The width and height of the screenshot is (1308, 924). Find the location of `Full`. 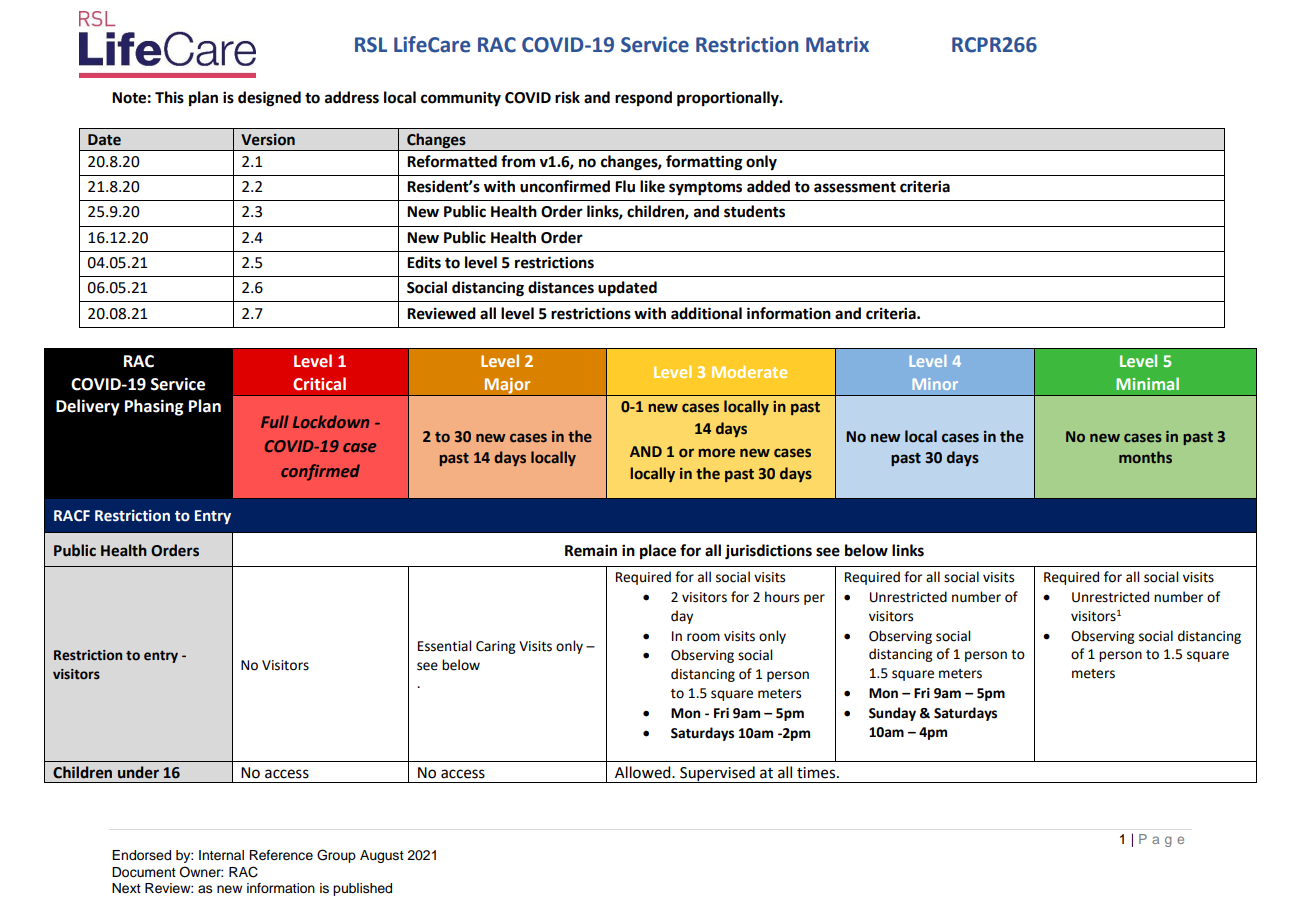

Full is located at coordinates (275, 421).
